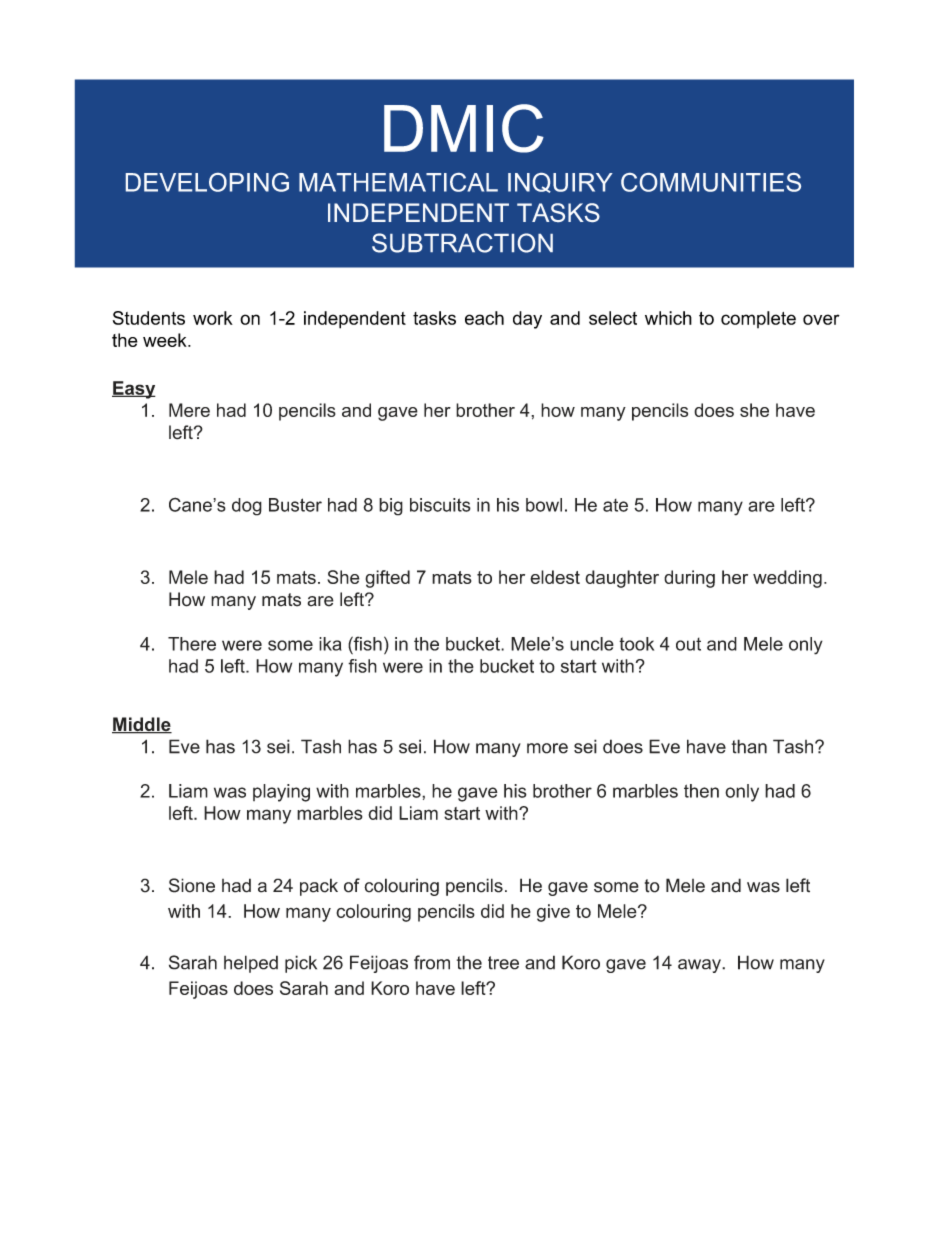  Describe the element at coordinates (142, 725) in the screenshot. I see `Middle` at that location.
